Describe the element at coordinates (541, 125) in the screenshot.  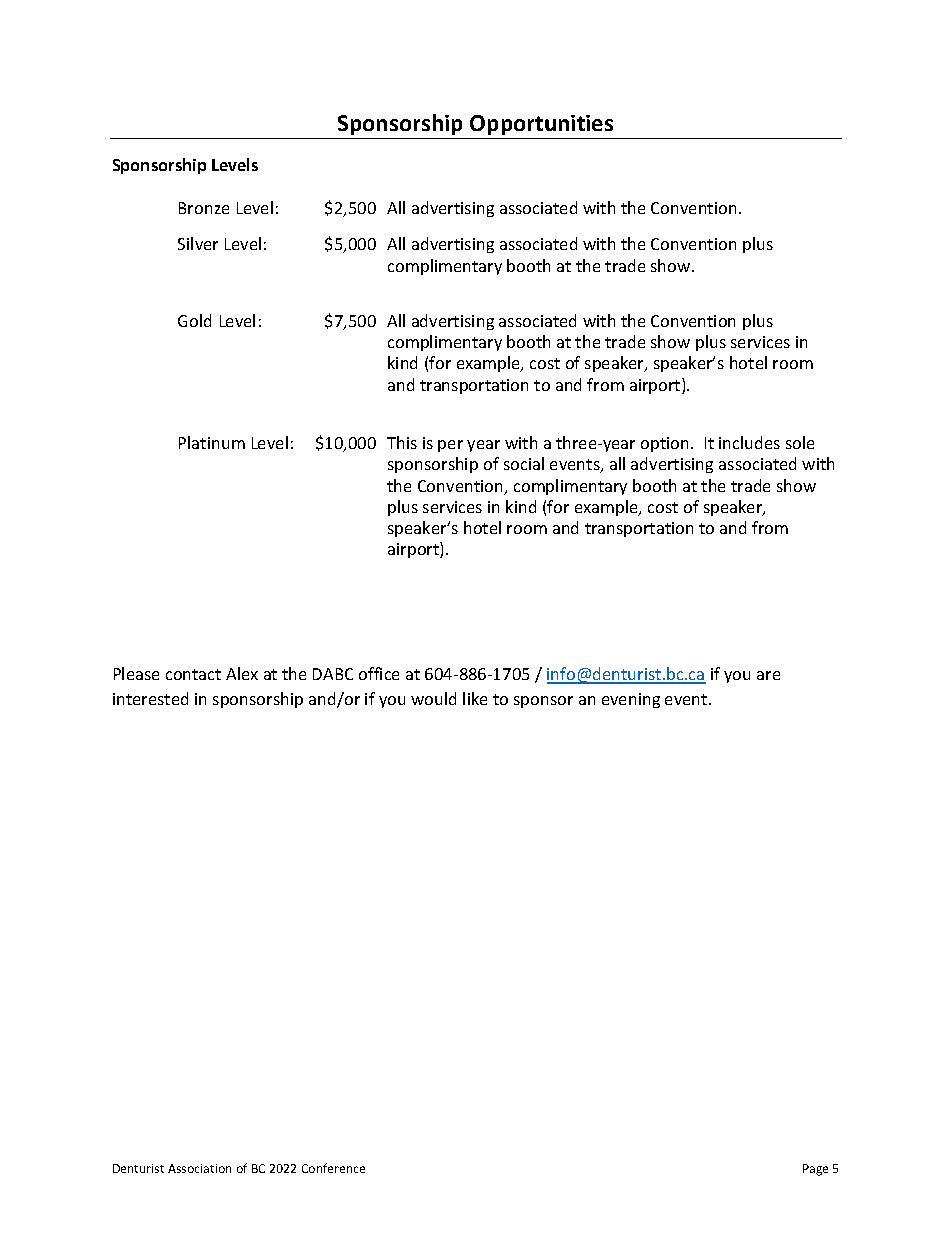
I see `Opportunities` at that location.
